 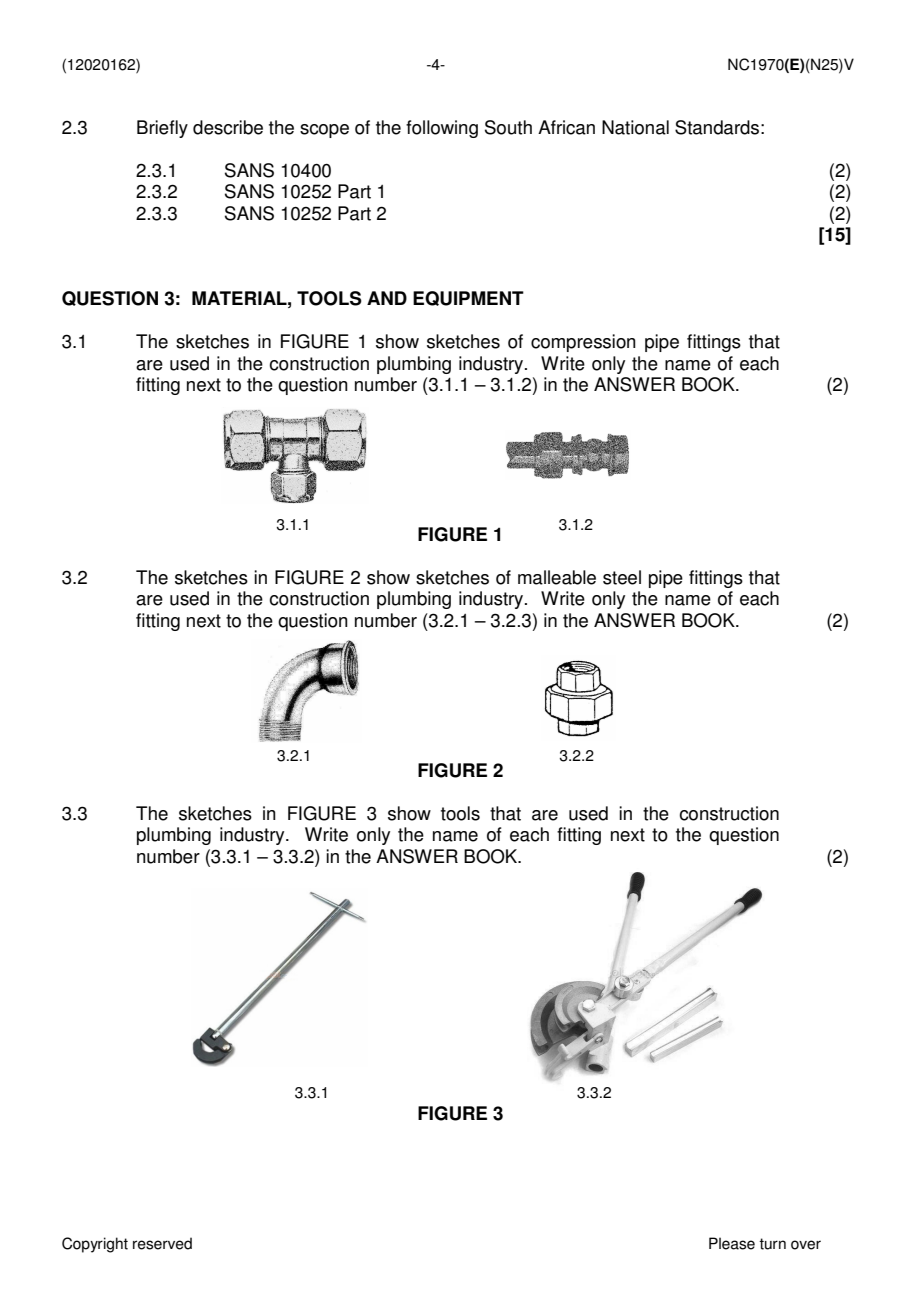 I want to click on over, so click(x=806, y=1245).
